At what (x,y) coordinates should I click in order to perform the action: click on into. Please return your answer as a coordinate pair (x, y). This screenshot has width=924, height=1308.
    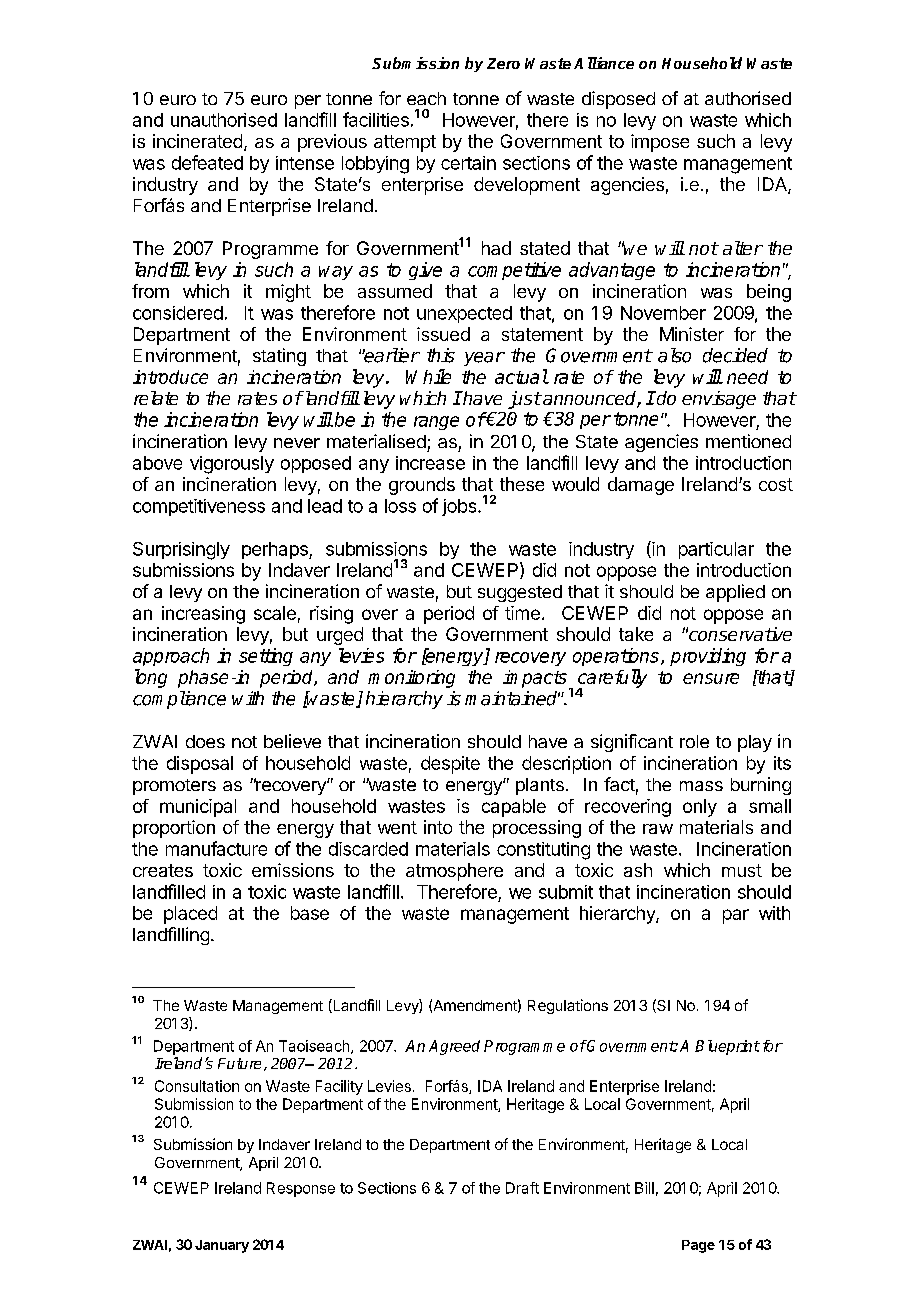
    Looking at the image, I should click on (438, 827).
